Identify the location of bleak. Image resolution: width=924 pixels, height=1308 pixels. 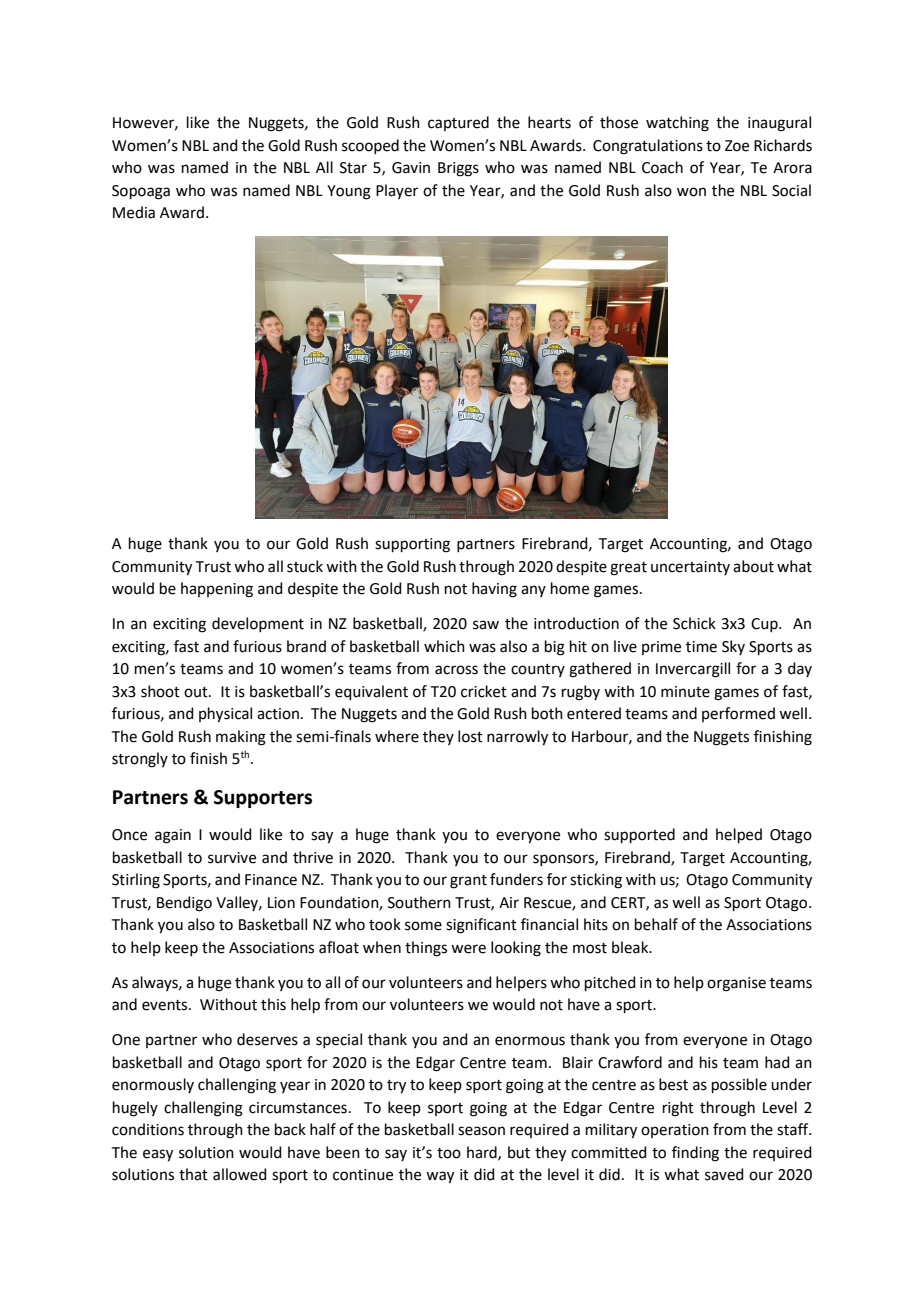
(631, 947).
